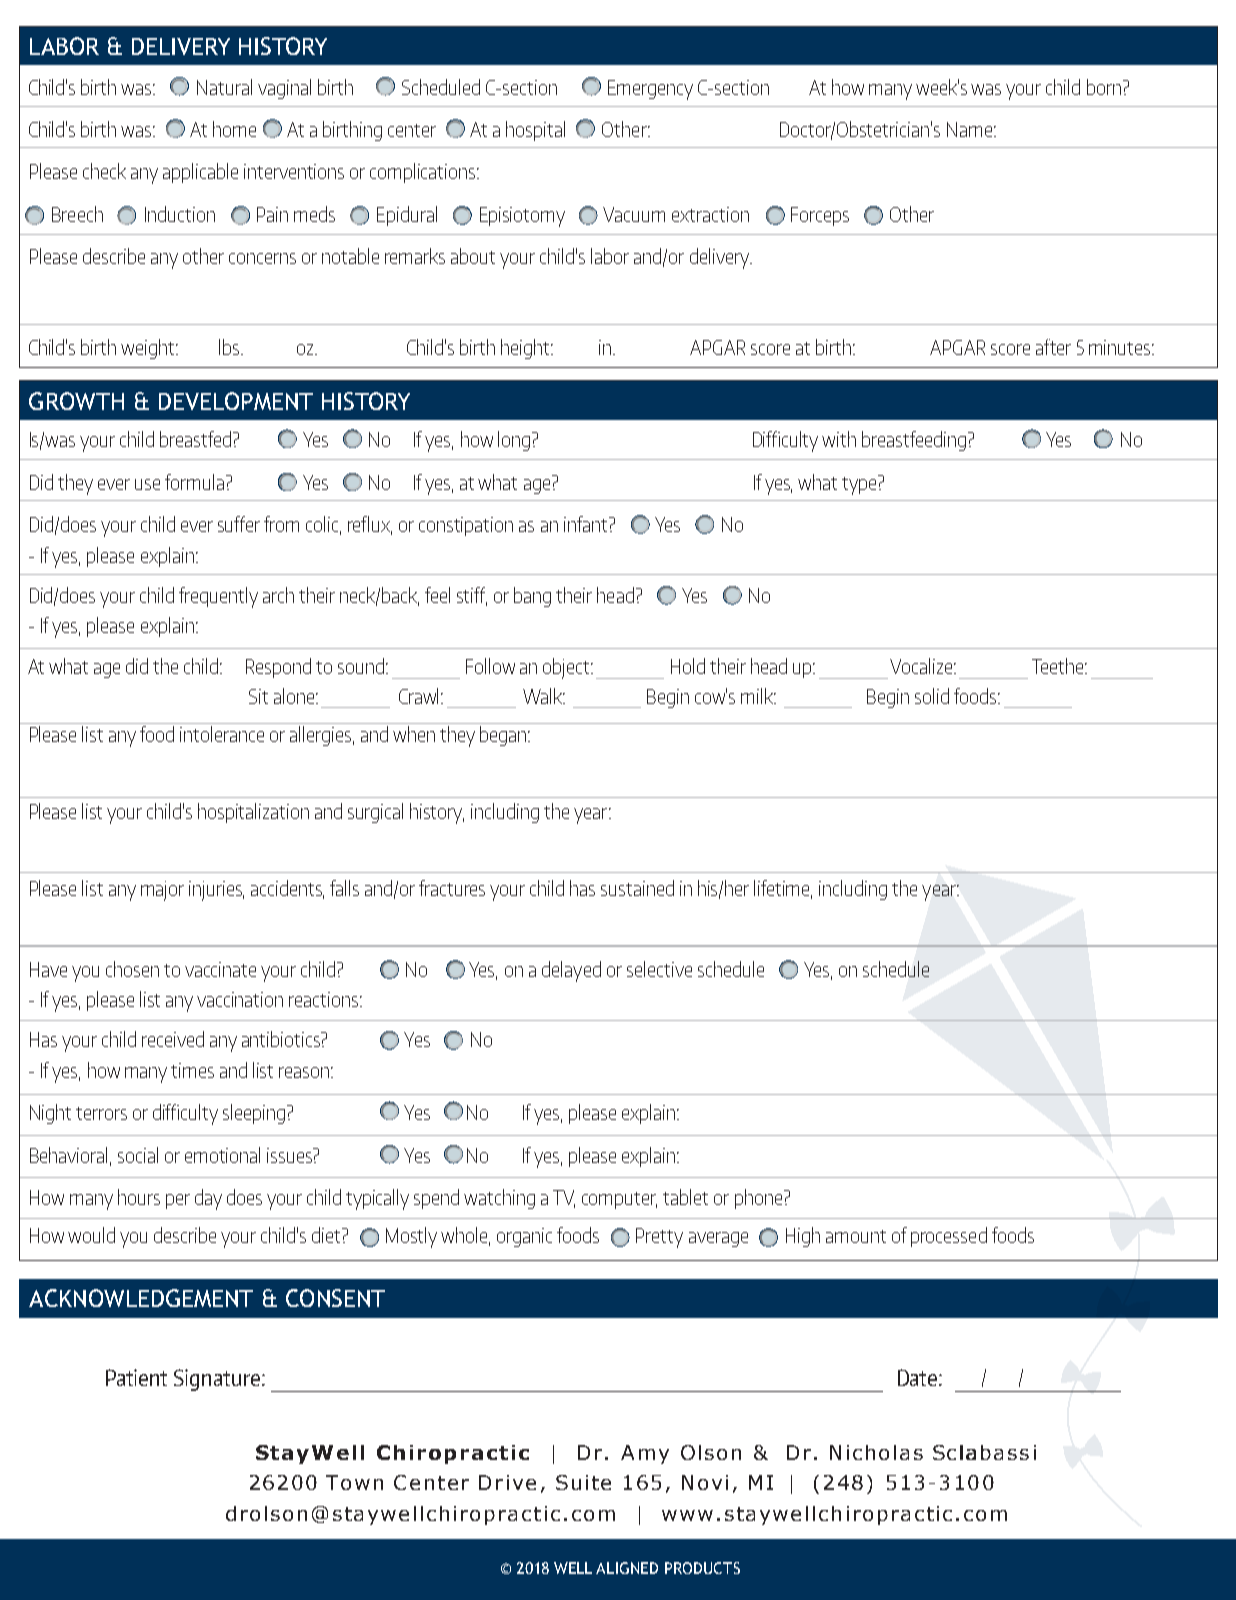  I want to click on home, so click(234, 129).
